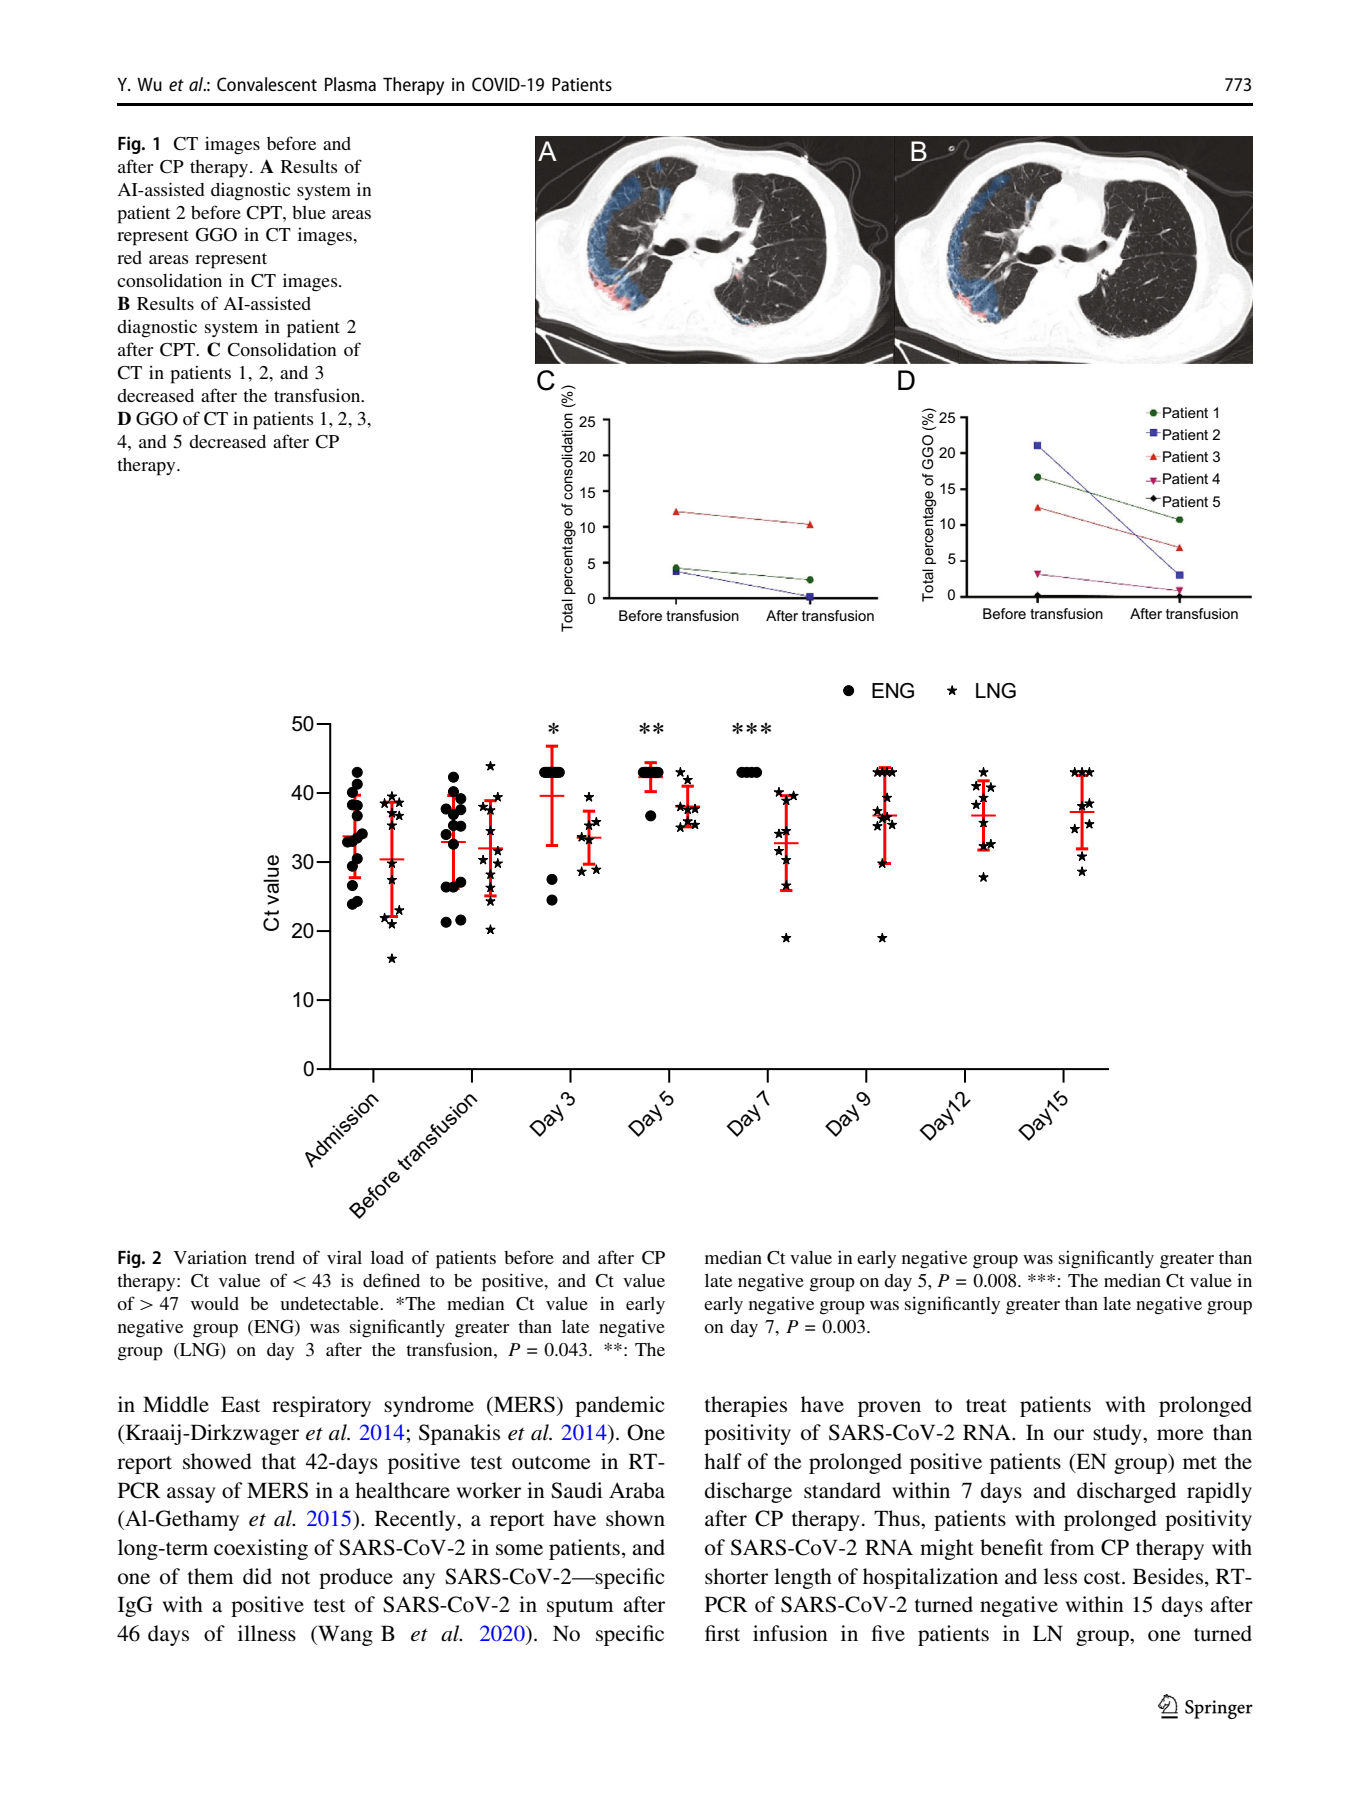  What do you see at coordinates (350, 84) in the image?
I see `Plasma` at bounding box center [350, 84].
